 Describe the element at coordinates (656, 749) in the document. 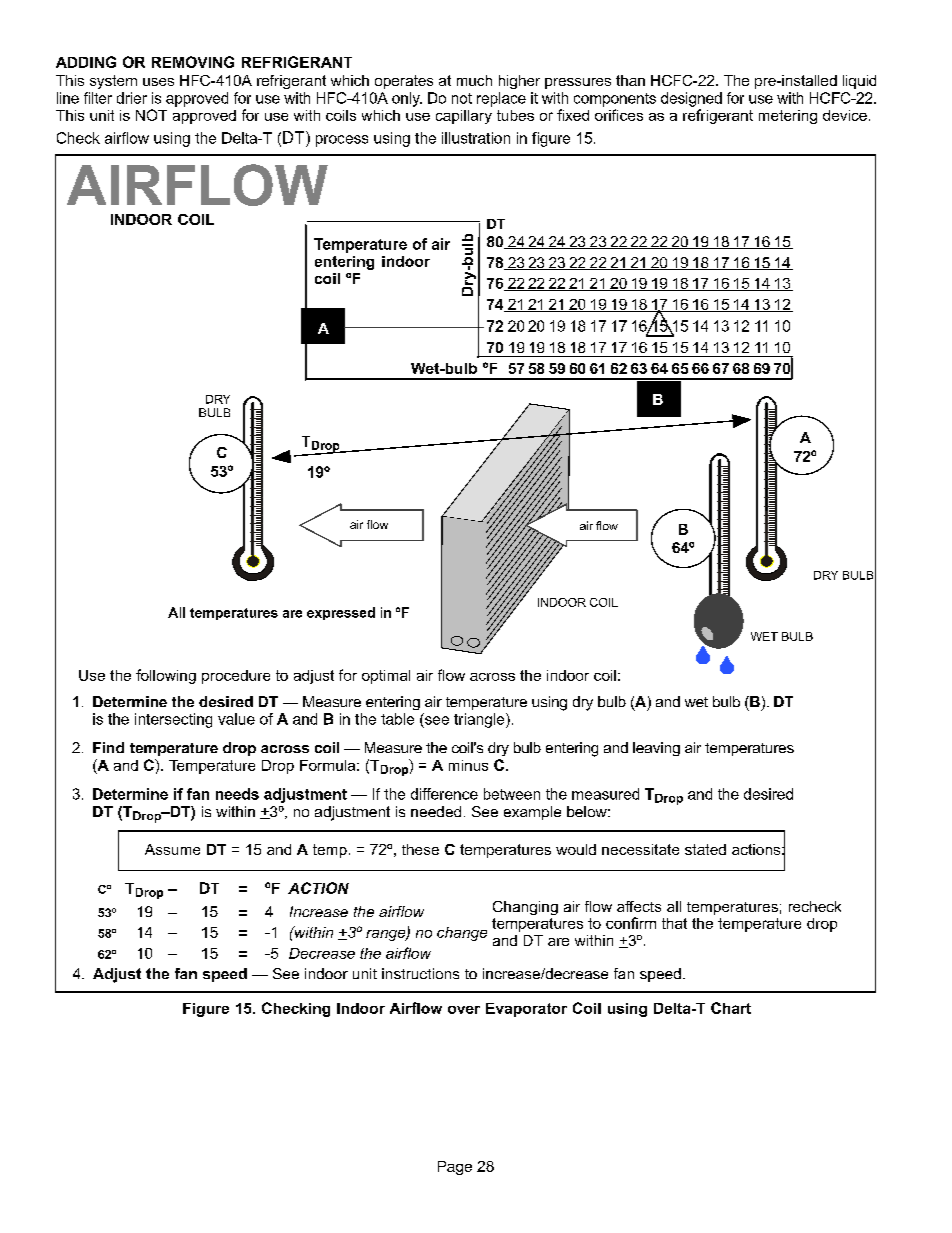

I see `leaving` at that location.
